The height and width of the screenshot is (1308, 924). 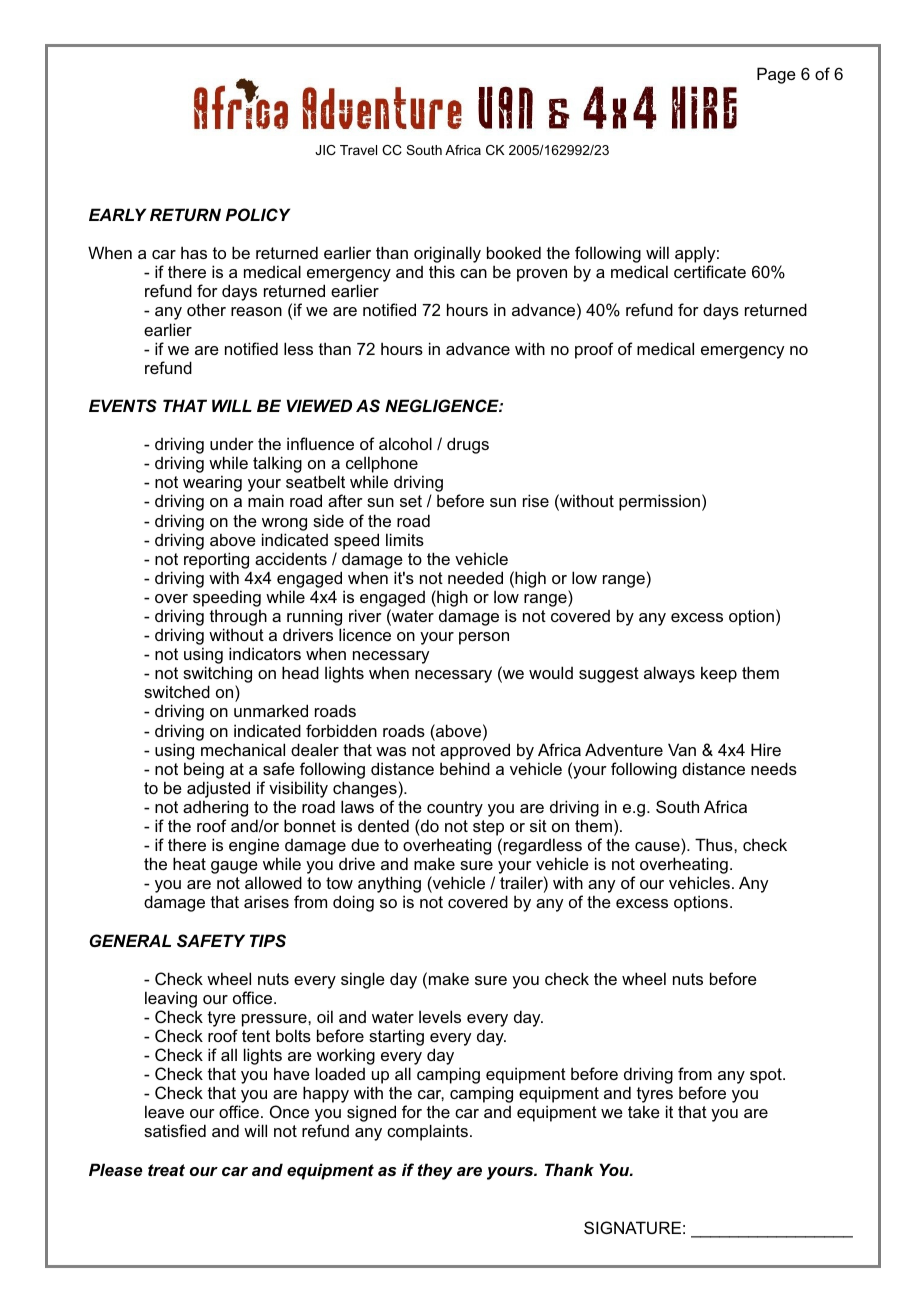 I want to click on Travel, so click(x=358, y=150).
